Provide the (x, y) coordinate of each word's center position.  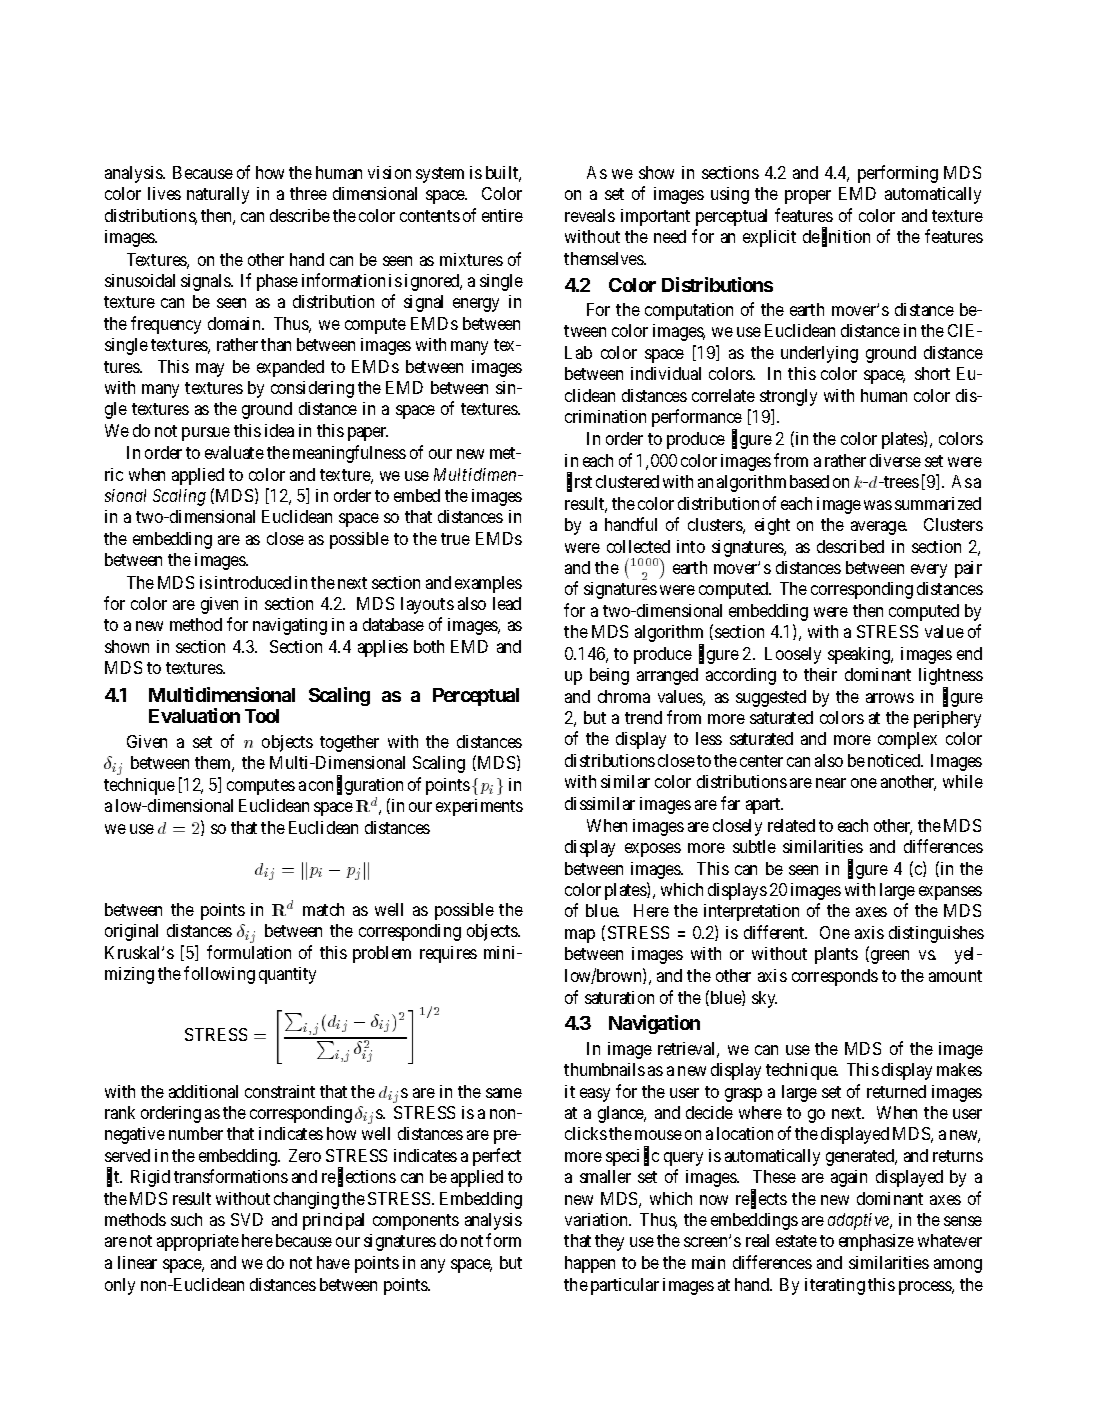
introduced (253, 582)
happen (590, 1264)
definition (836, 237)
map (580, 936)
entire (502, 215)
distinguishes (936, 934)
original (131, 932)
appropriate (198, 1242)
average (879, 528)
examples (488, 584)
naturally (218, 195)
